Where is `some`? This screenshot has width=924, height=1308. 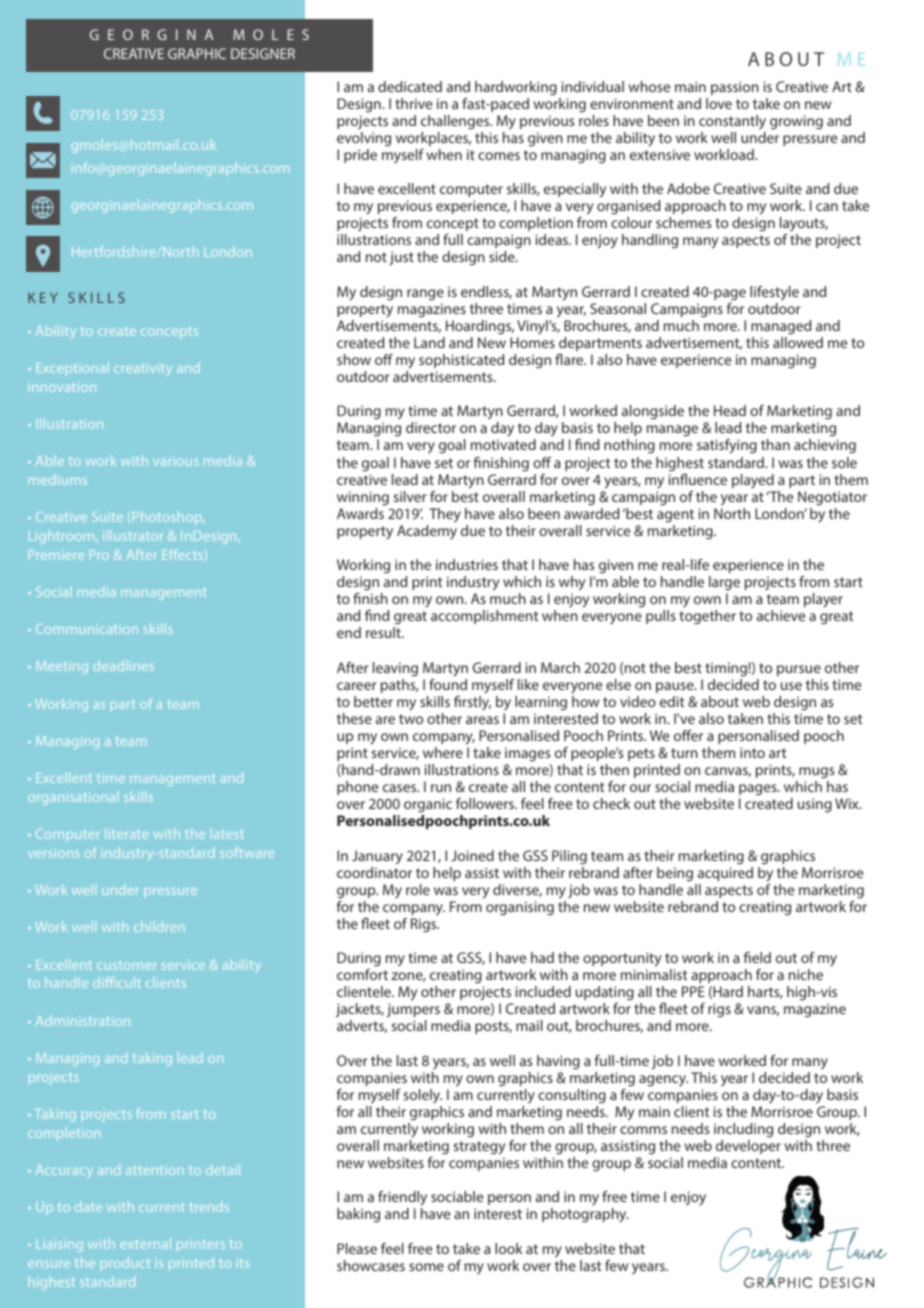
some is located at coordinates (426, 1267).
